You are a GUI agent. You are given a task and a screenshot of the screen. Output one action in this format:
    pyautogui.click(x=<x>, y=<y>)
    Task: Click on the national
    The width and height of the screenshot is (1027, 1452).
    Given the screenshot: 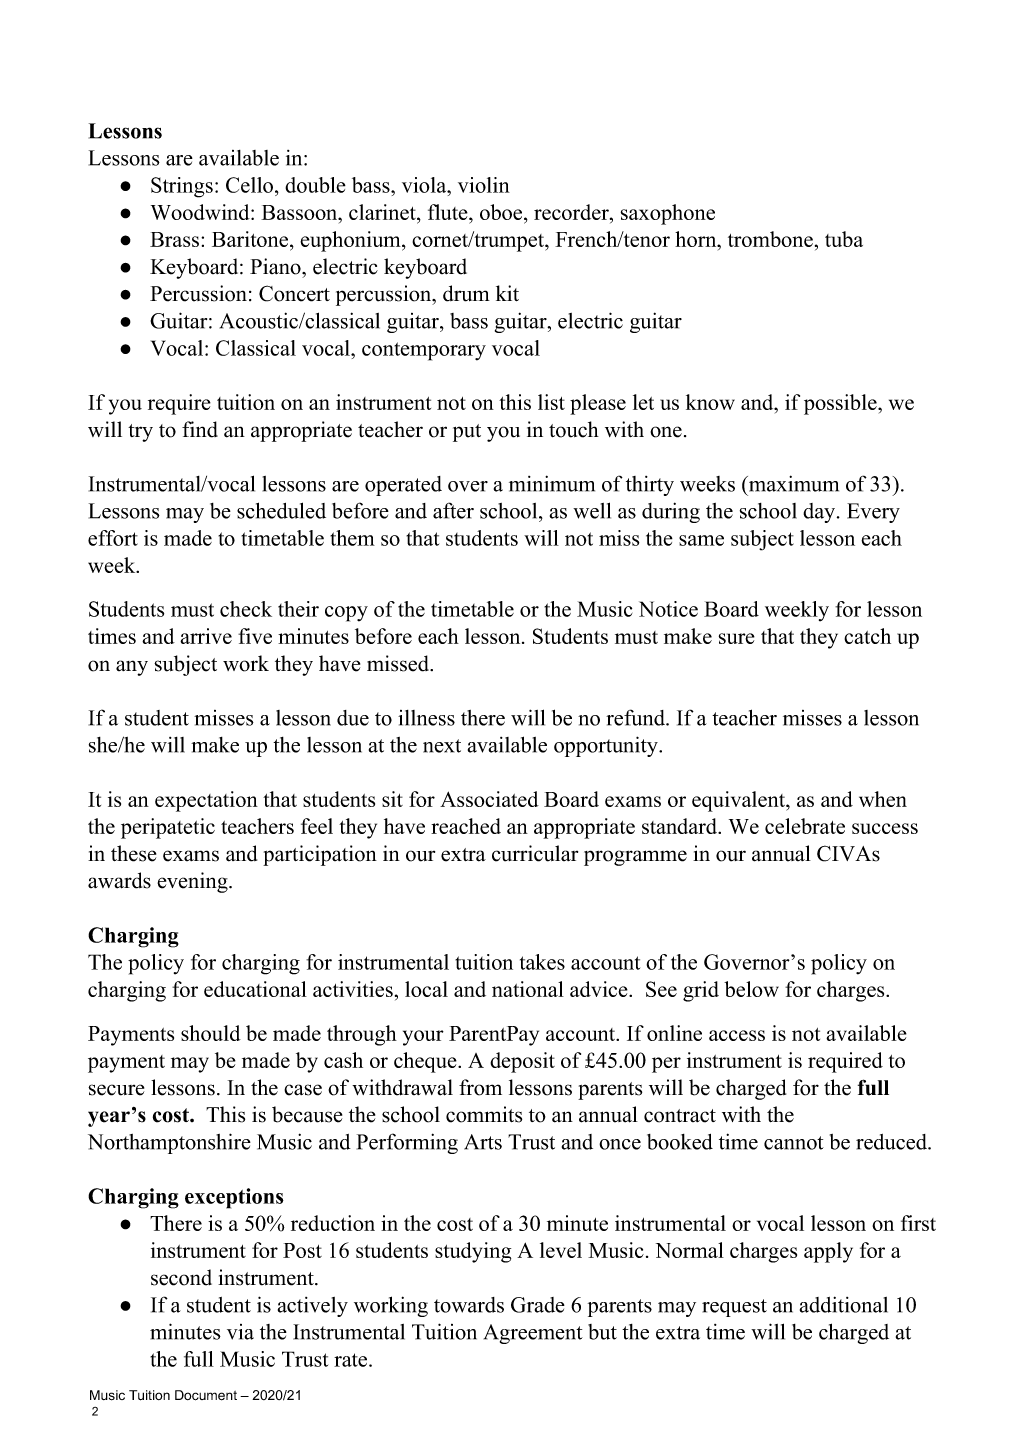 What is the action you would take?
    pyautogui.click(x=528, y=989)
